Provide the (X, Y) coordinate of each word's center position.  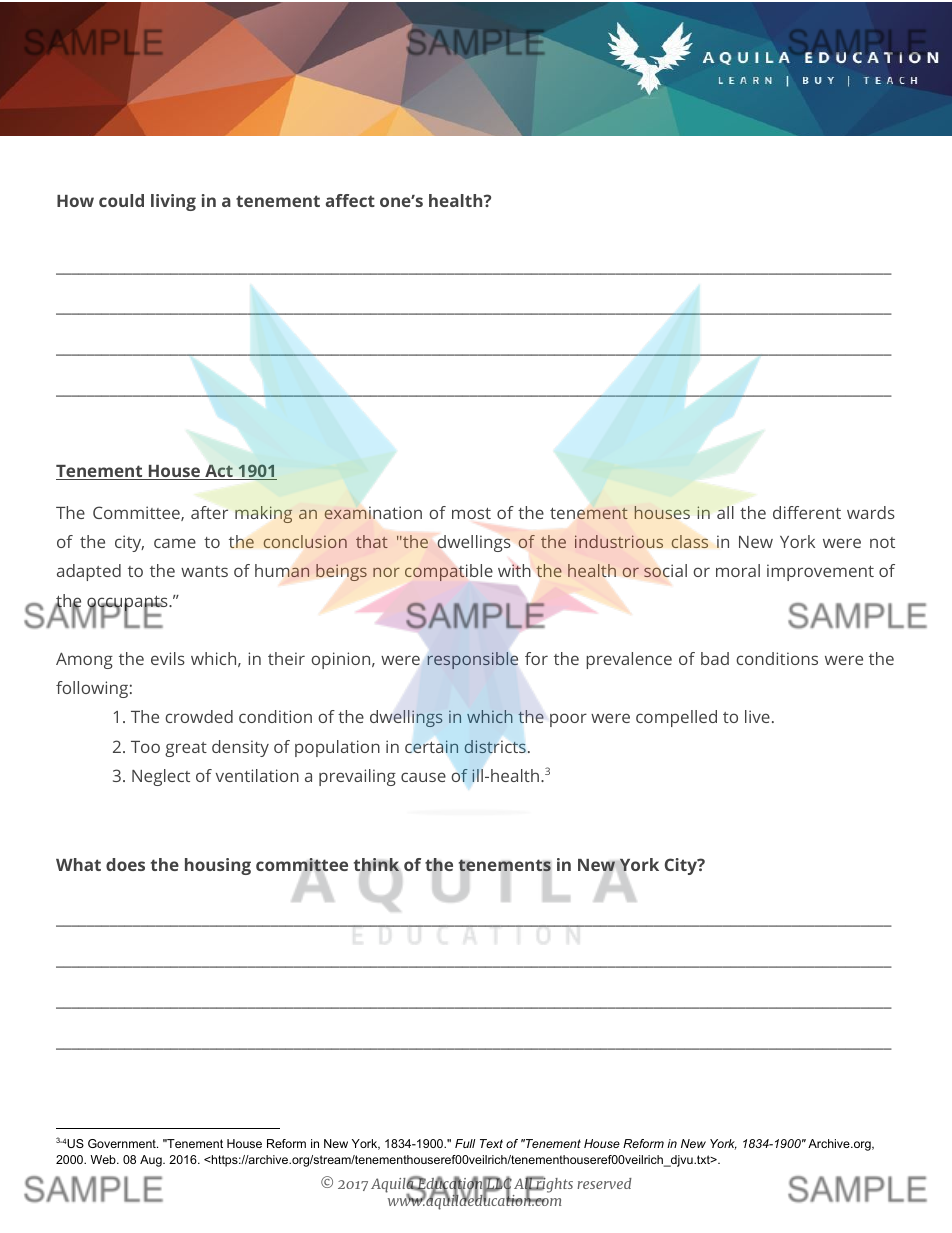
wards (871, 512)
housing (218, 866)
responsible (473, 660)
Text (491, 1143)
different (807, 512)
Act (219, 472)
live (757, 716)
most (471, 513)
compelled (676, 718)
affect (350, 200)
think (376, 866)
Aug (152, 1161)
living (173, 202)
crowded (199, 716)
